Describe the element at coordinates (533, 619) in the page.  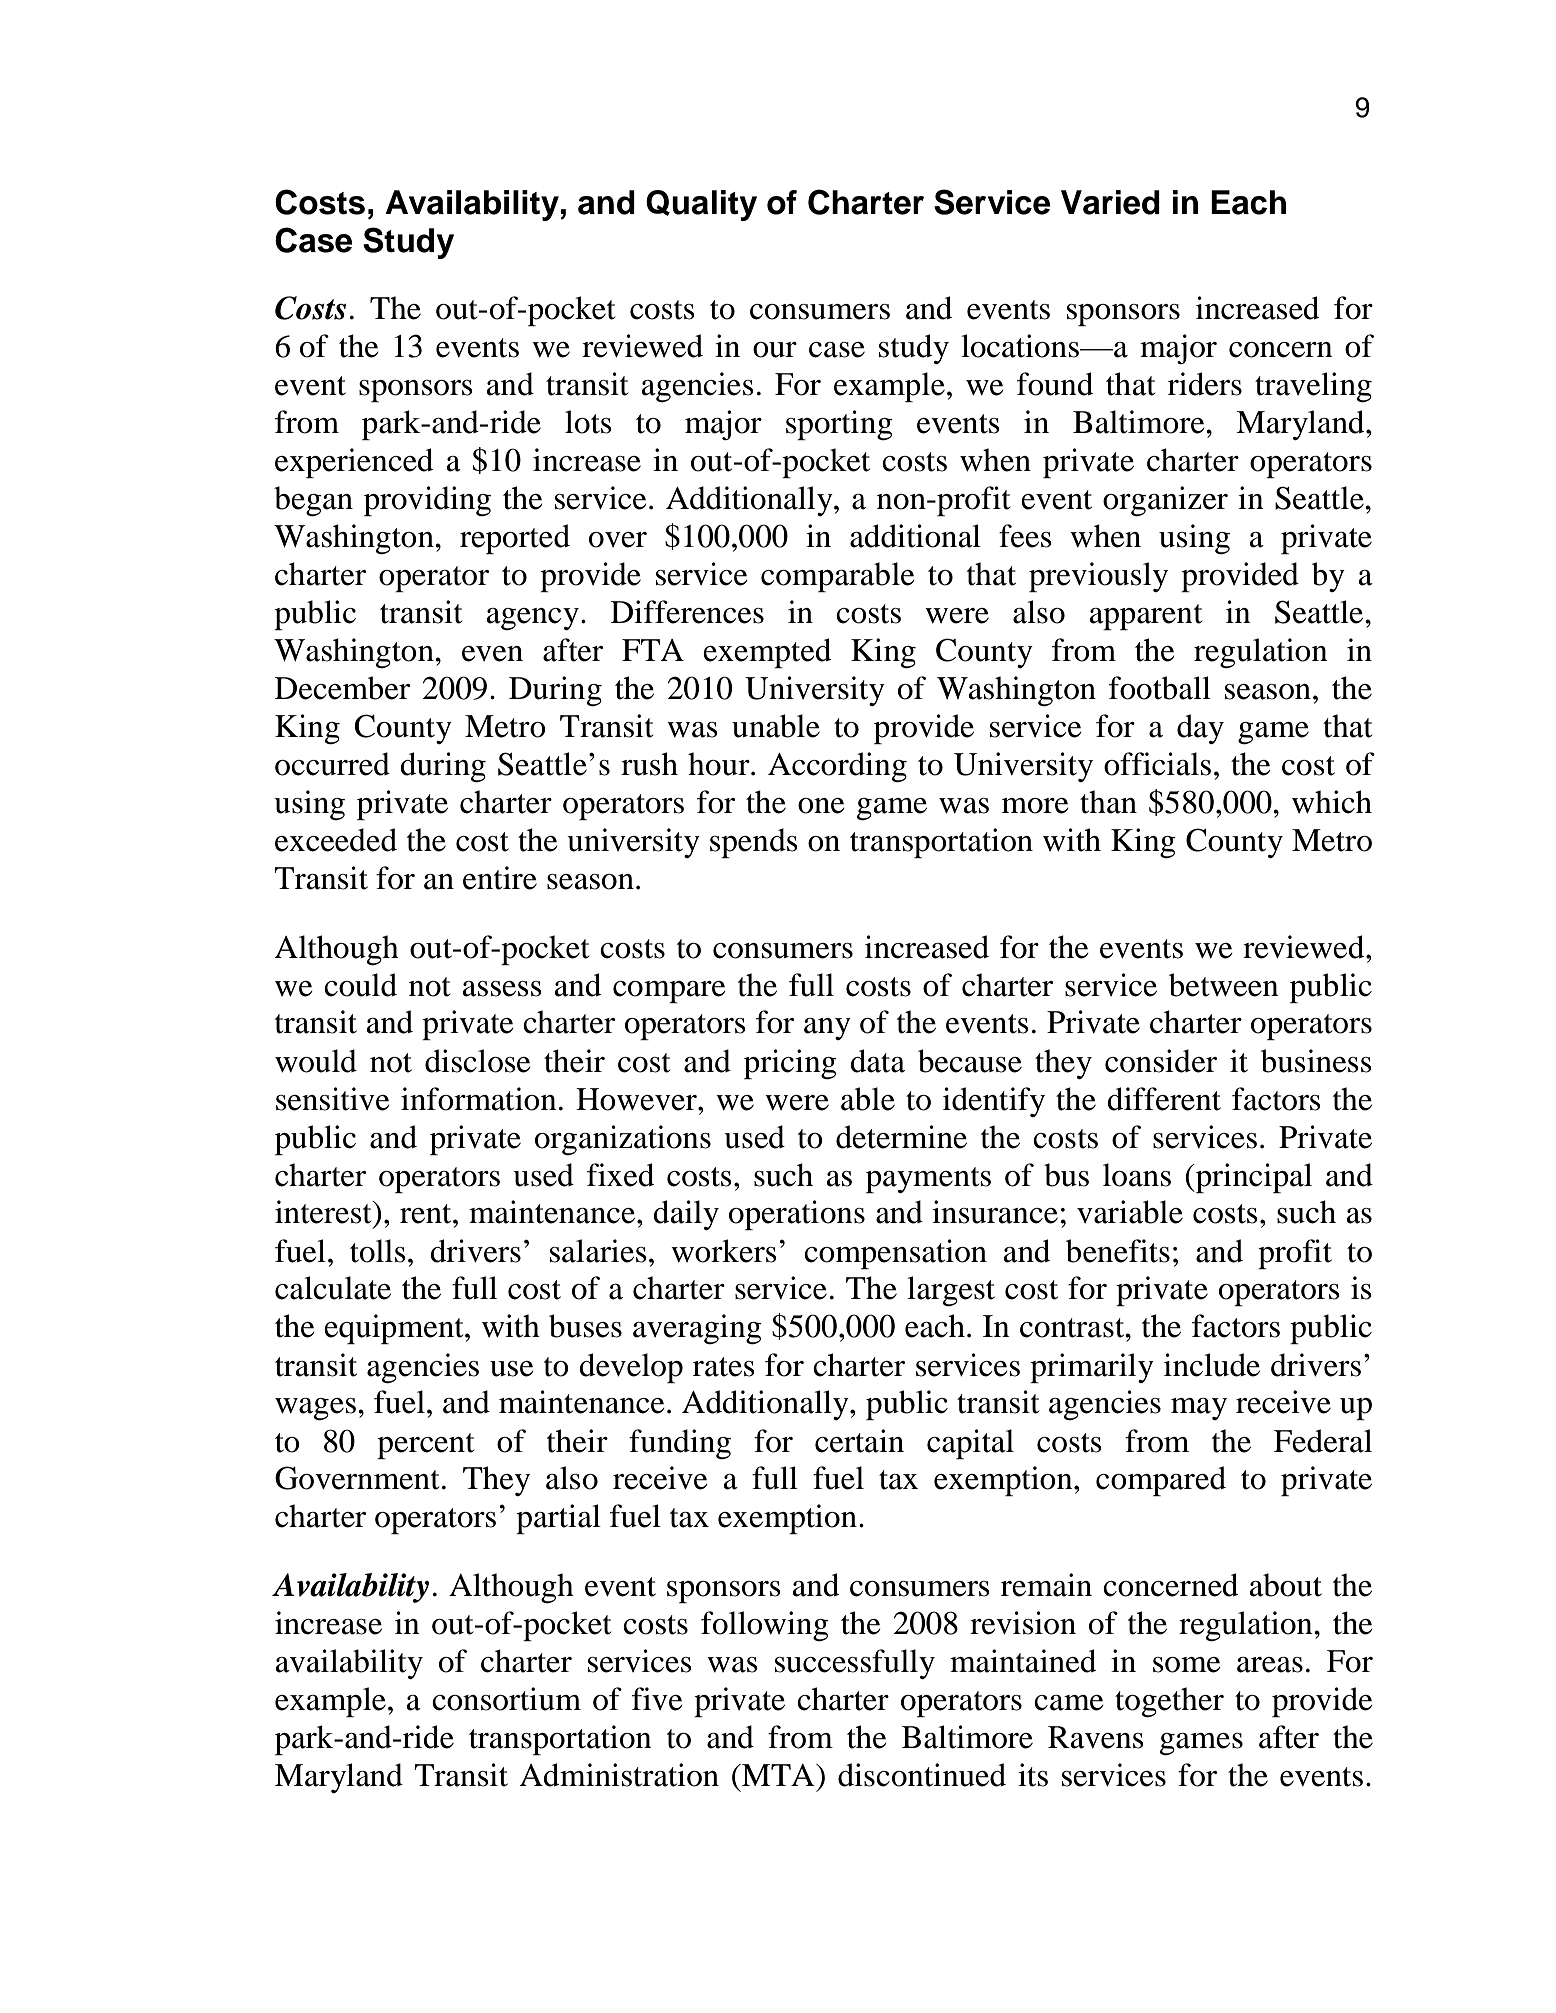
I see `agency` at that location.
